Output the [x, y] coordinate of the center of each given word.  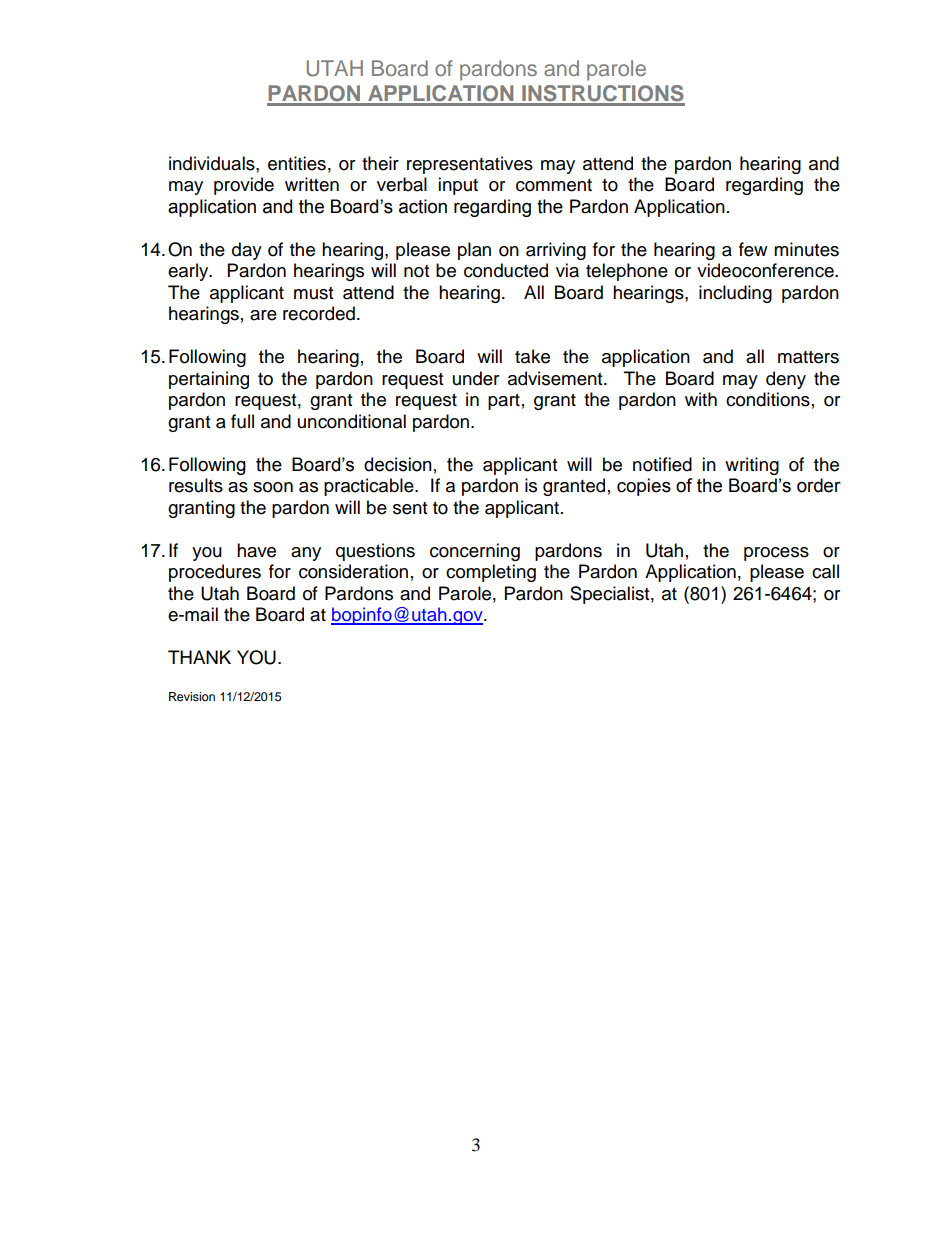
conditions [768, 399]
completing [491, 573]
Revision [192, 696]
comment [554, 185]
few [753, 249]
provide [244, 186]
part [504, 402]
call [825, 571]
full [242, 421]
